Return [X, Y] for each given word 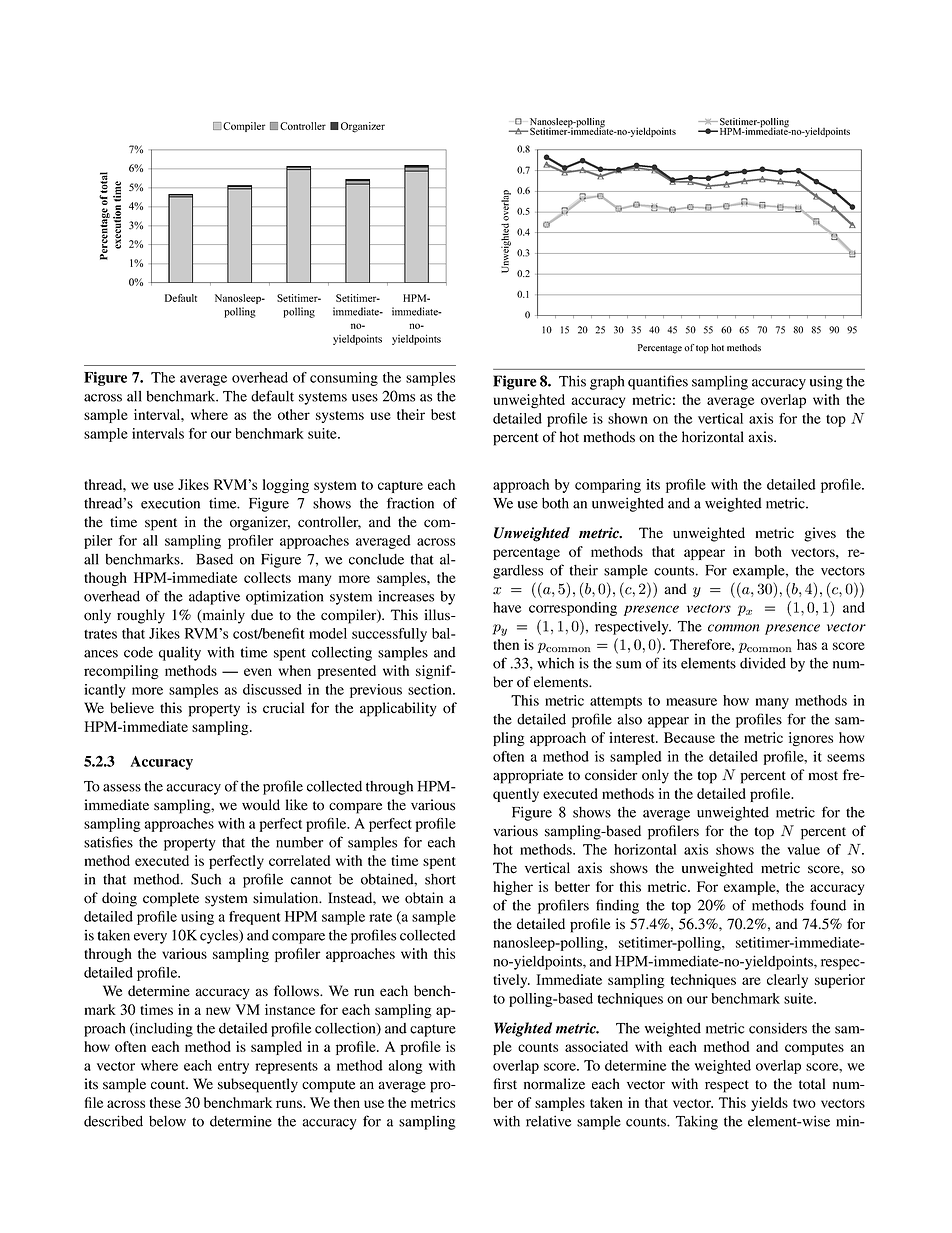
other [294, 414]
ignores [811, 739]
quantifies [658, 382]
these [165, 1102]
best [443, 414]
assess [122, 788]
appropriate [528, 776]
